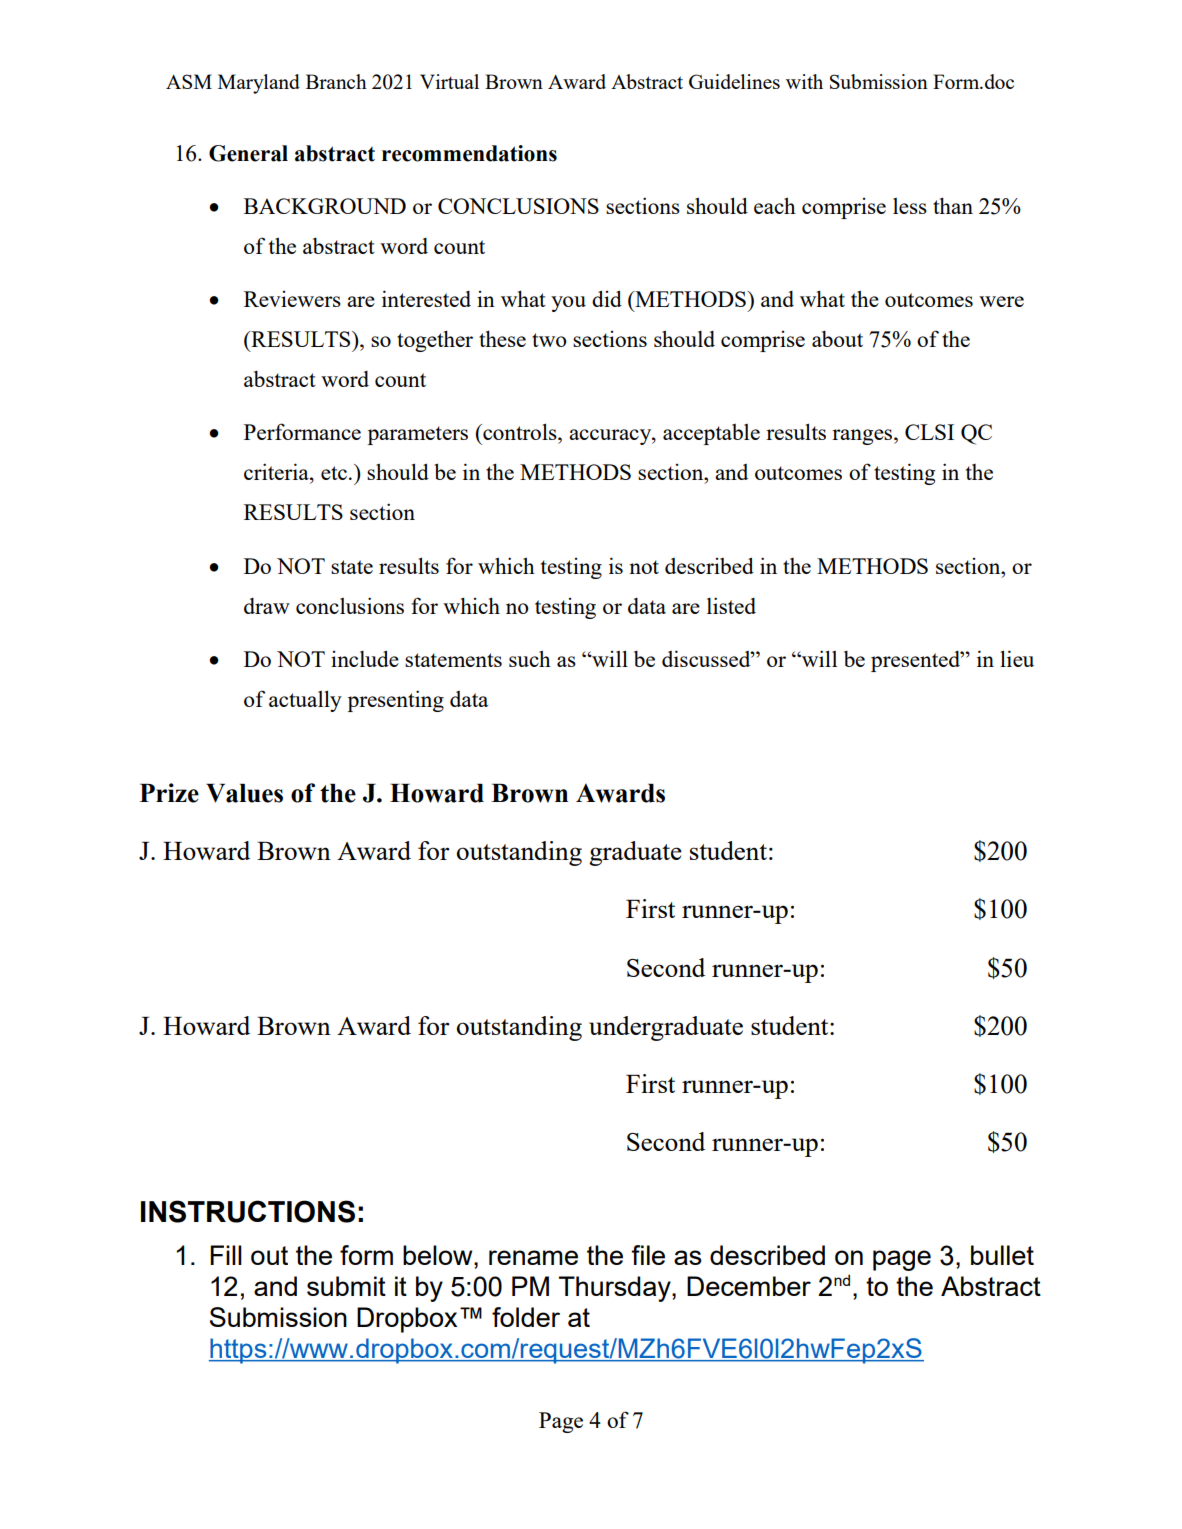  Describe the element at coordinates (305, 701) in the screenshot. I see `actually` at that location.
